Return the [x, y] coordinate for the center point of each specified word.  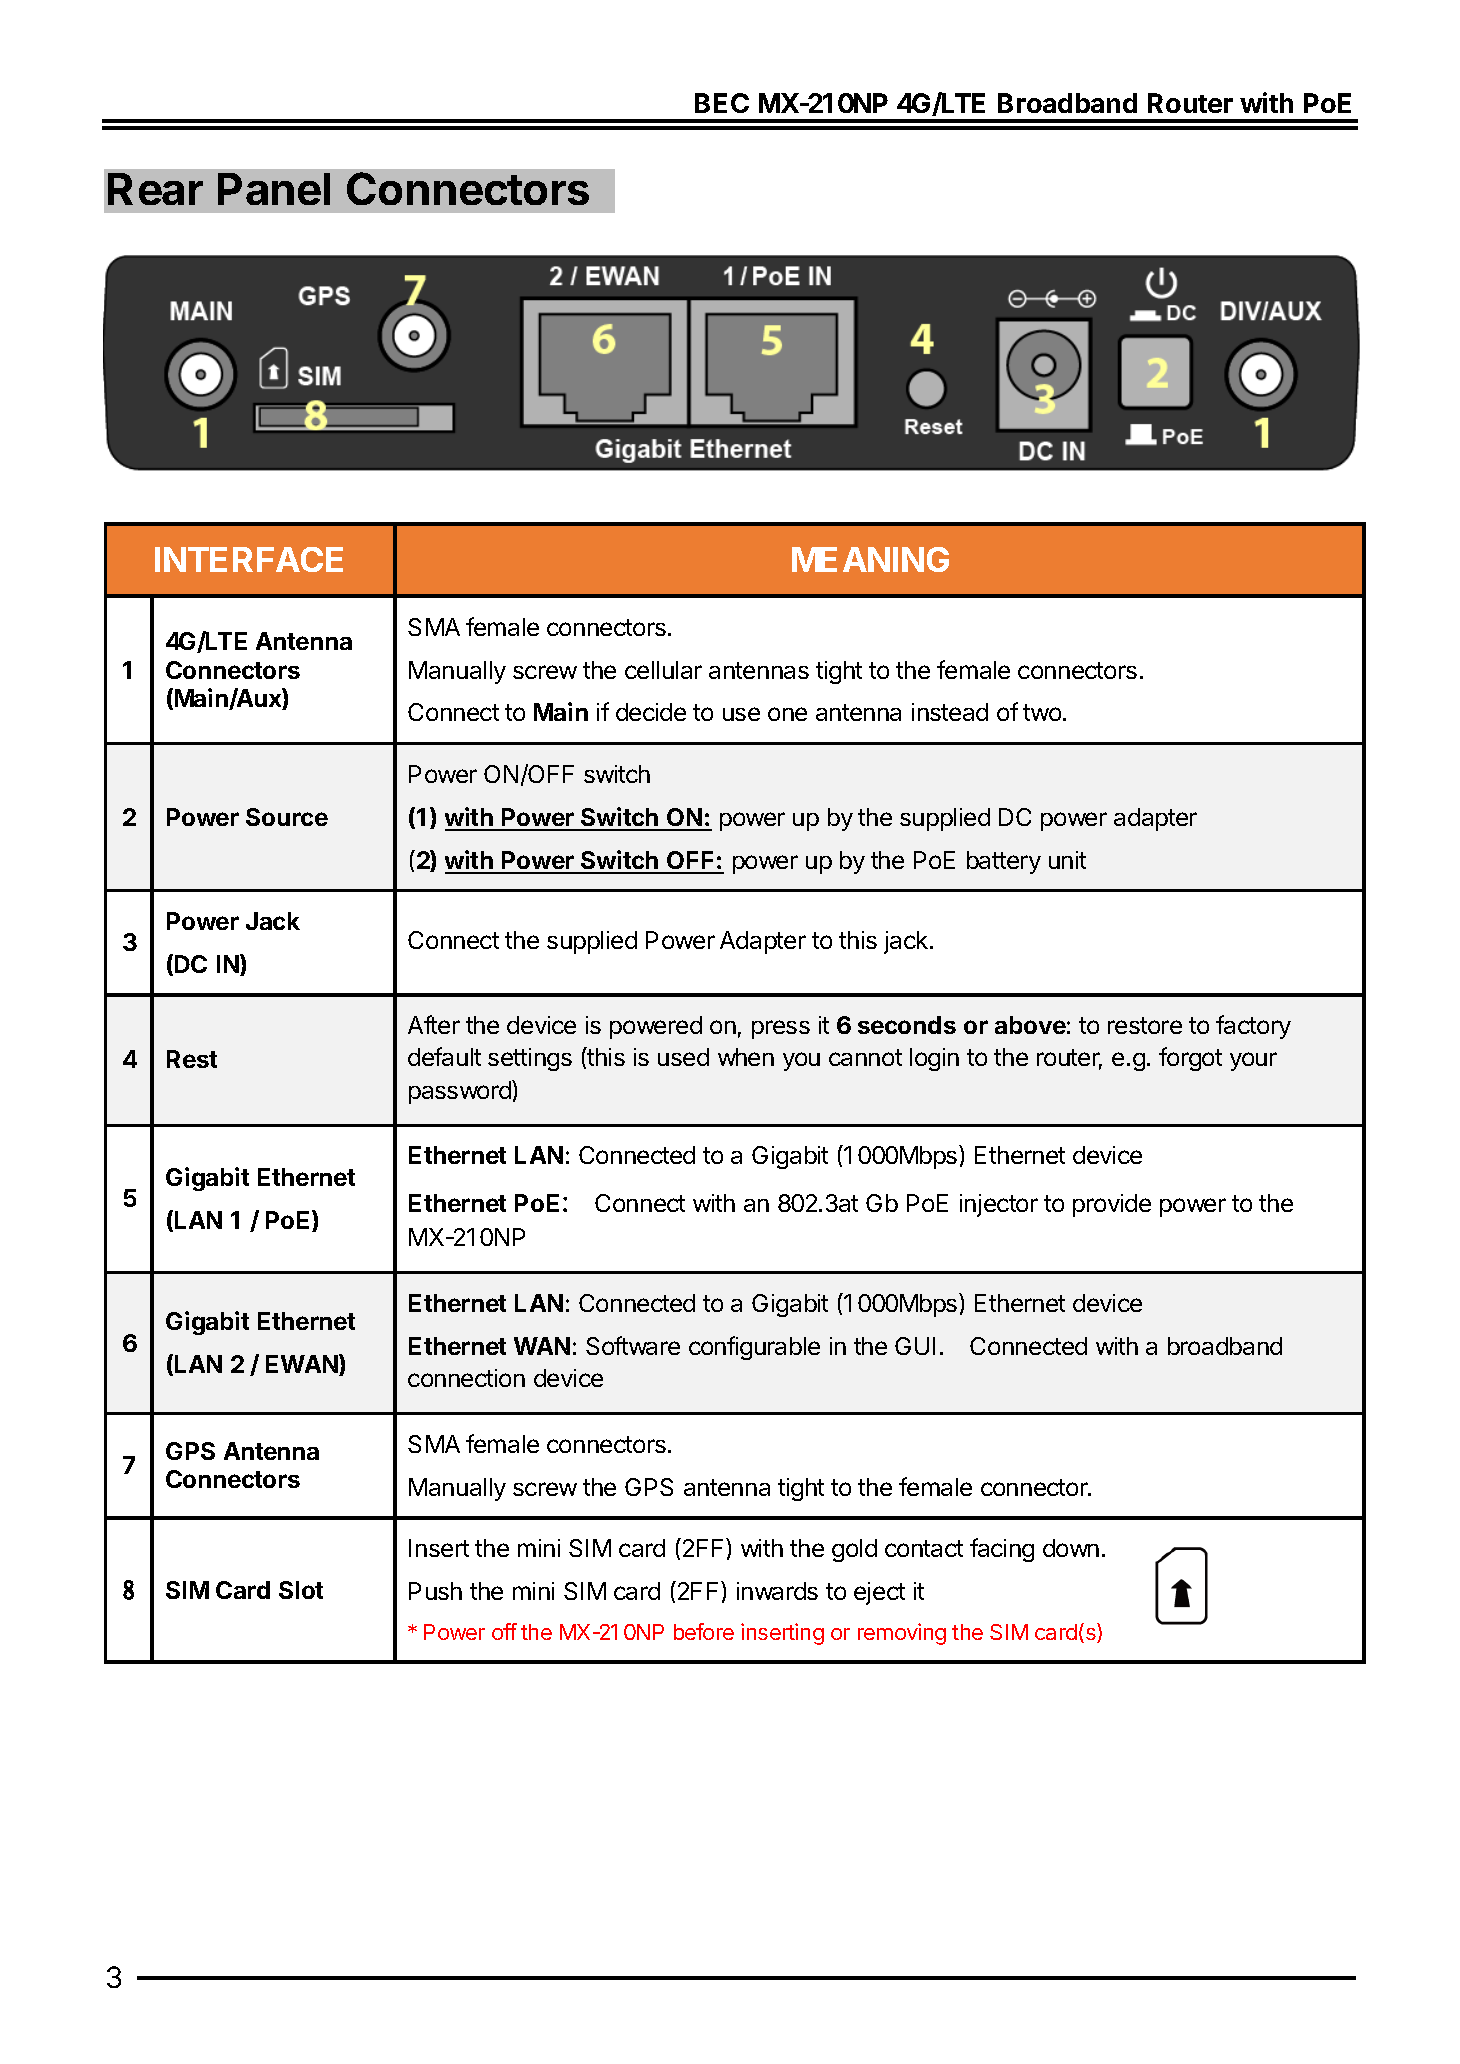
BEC [722, 103]
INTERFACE [249, 559]
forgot [1190, 1059]
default [444, 1056]
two [1042, 712]
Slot [301, 1590]
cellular [663, 670]
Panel [274, 189]
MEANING [870, 559]
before [704, 1631]
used [683, 1057]
